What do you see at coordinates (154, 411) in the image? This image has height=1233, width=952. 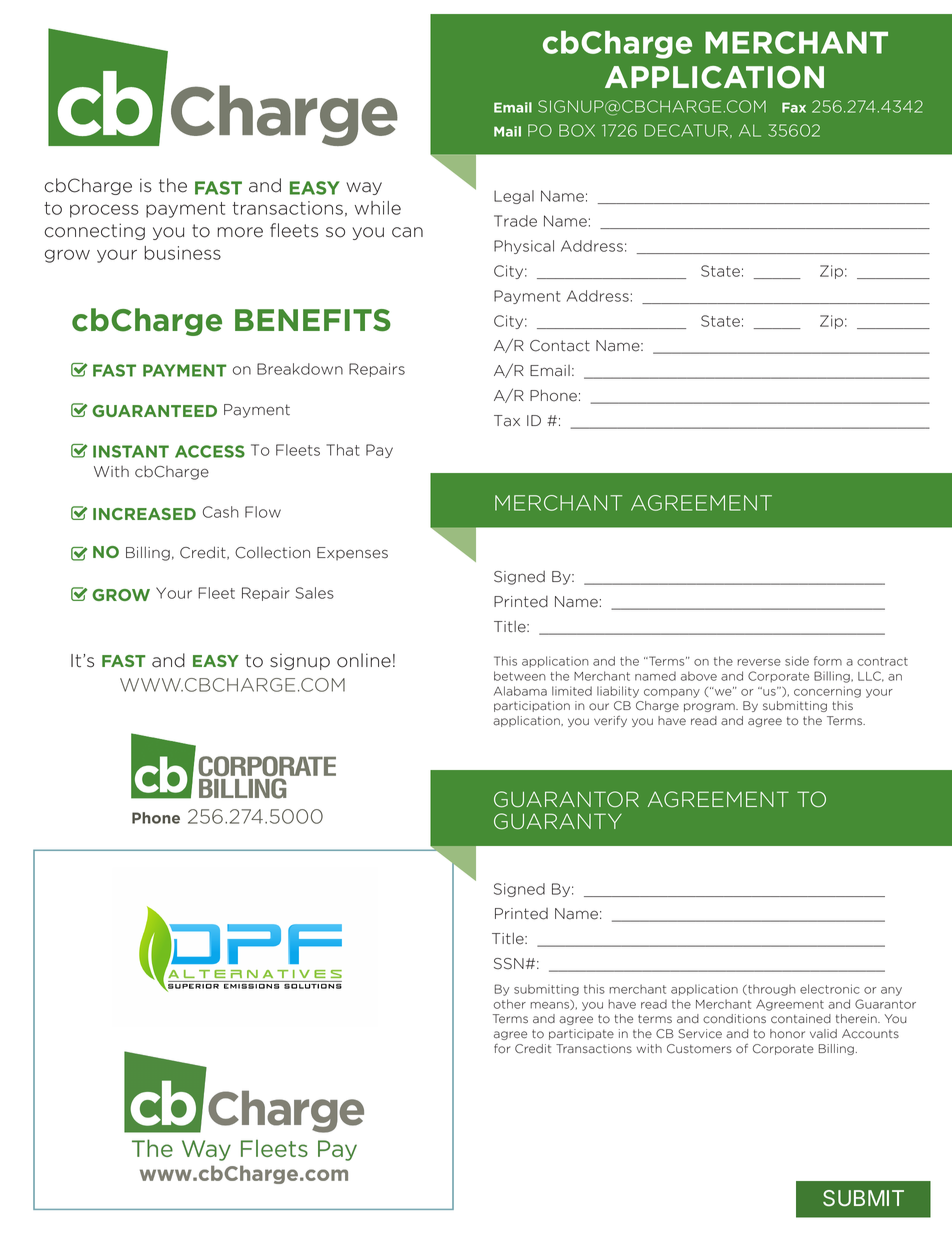 I see `GUARANTEED` at bounding box center [154, 411].
